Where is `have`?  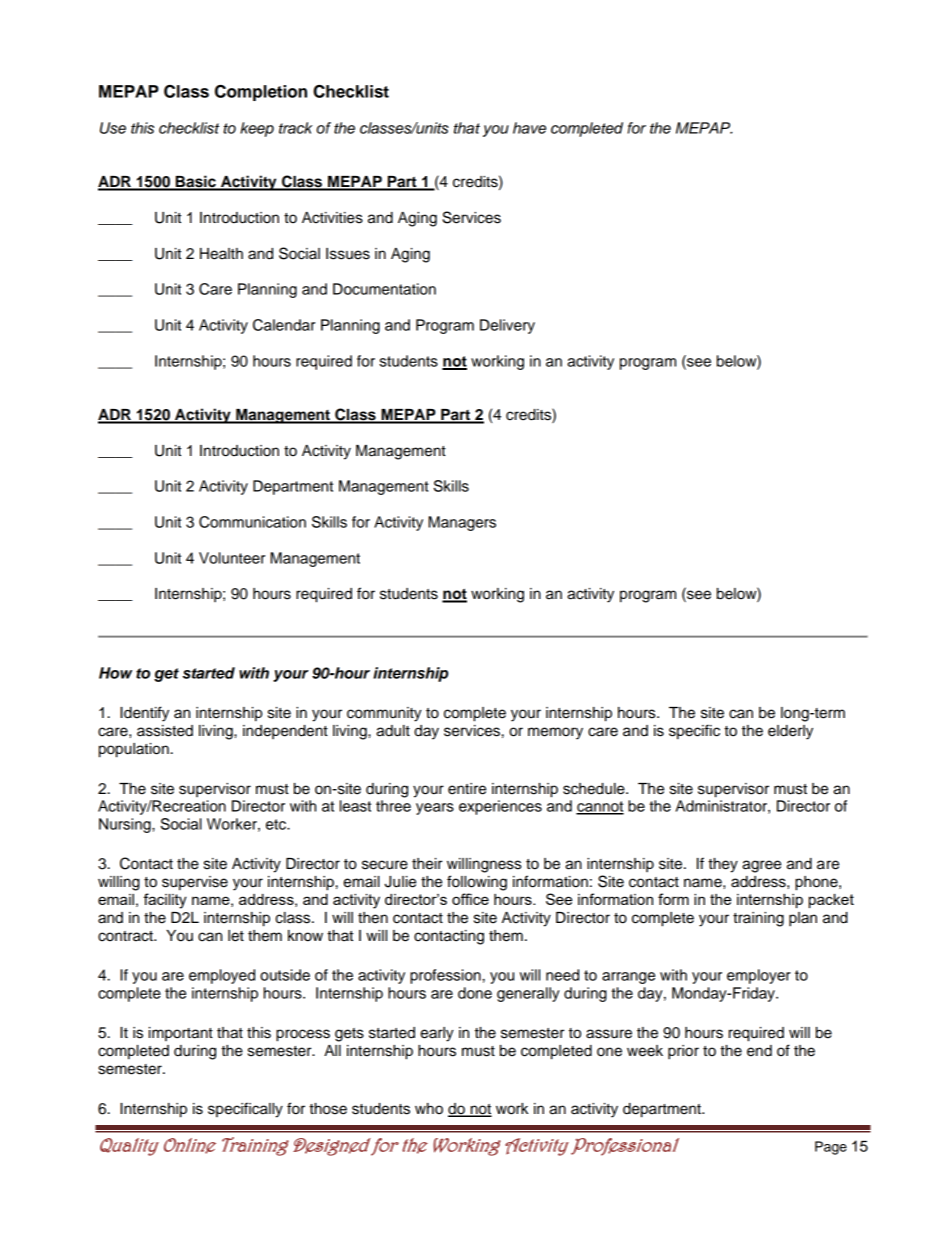 have is located at coordinates (529, 128).
